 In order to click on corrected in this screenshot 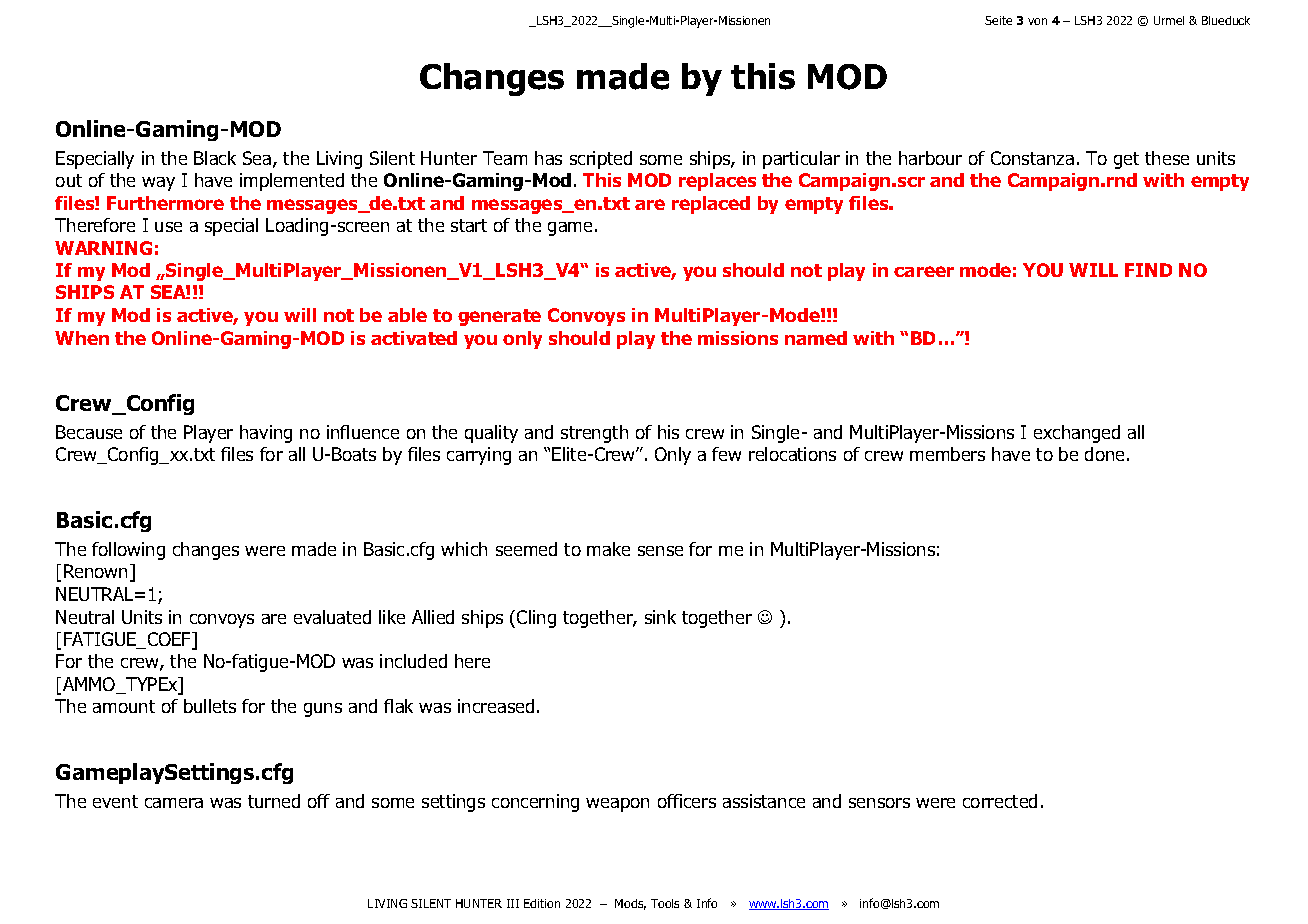, I will do `click(1000, 801)`.
